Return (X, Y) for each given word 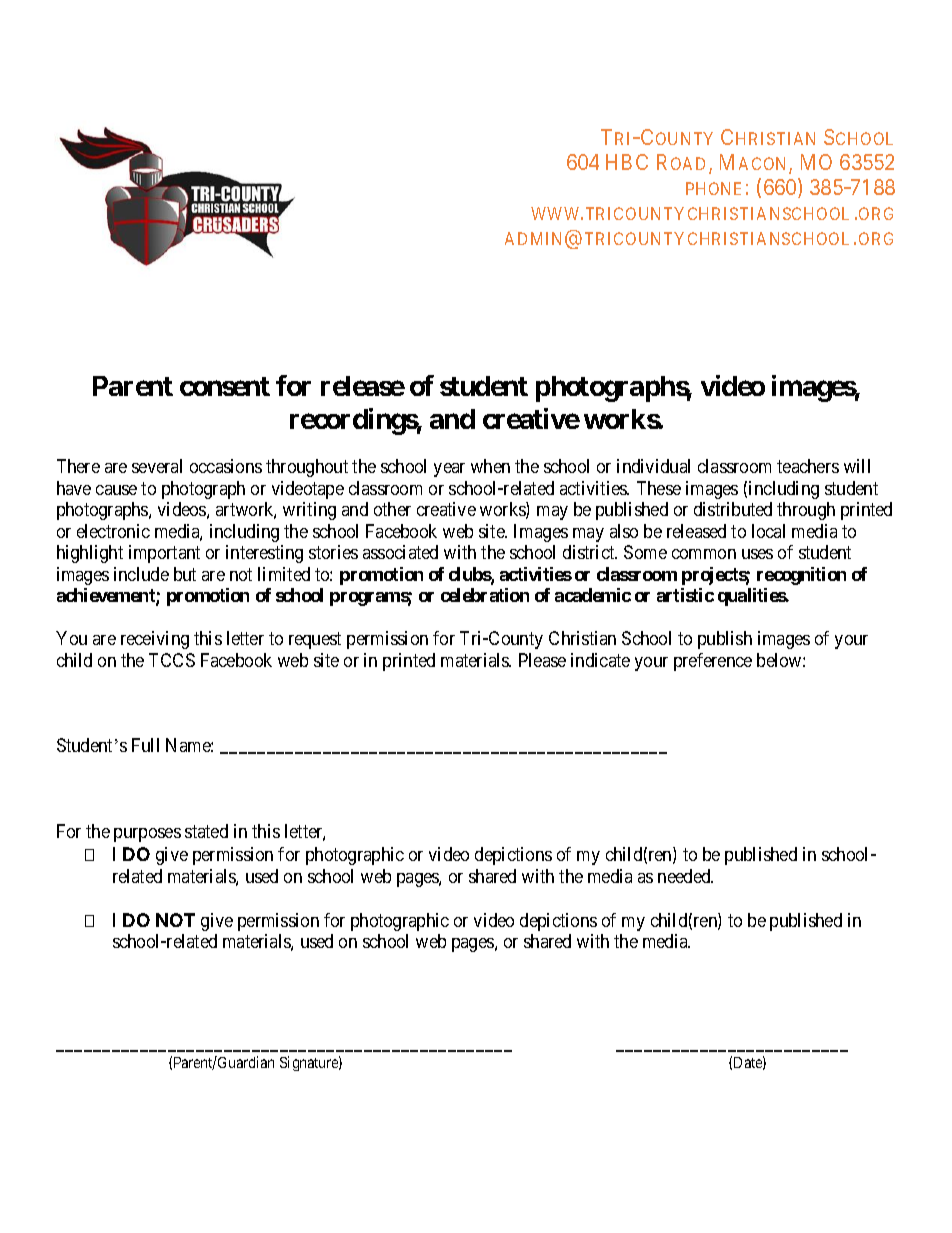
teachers (808, 466)
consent (225, 386)
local (768, 531)
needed (685, 876)
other (392, 509)
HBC (627, 162)
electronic (113, 531)
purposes (147, 835)
